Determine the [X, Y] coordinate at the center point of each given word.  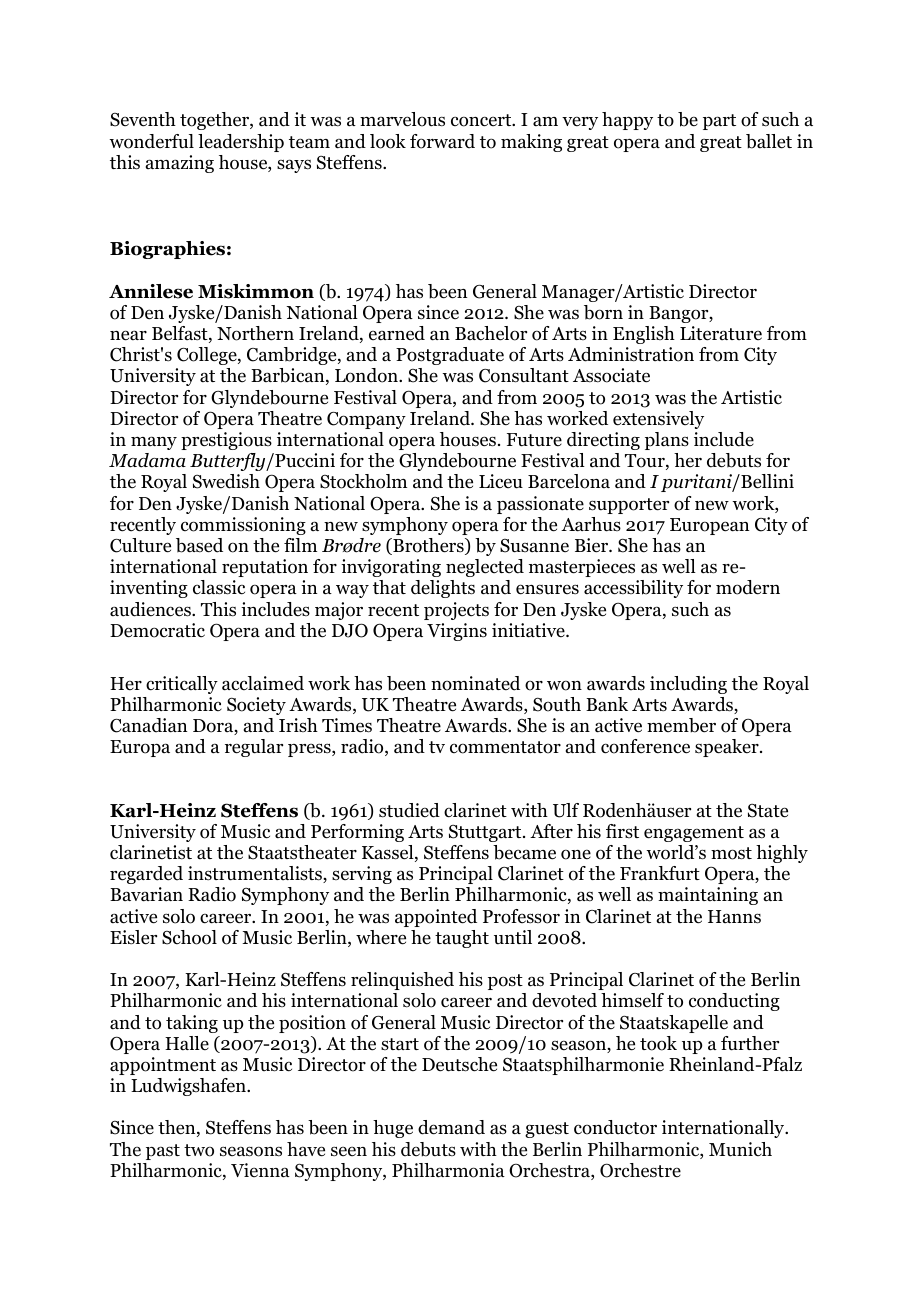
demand [451, 1127]
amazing [180, 164]
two [199, 1150]
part [719, 122]
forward [442, 141]
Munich [740, 1149]
